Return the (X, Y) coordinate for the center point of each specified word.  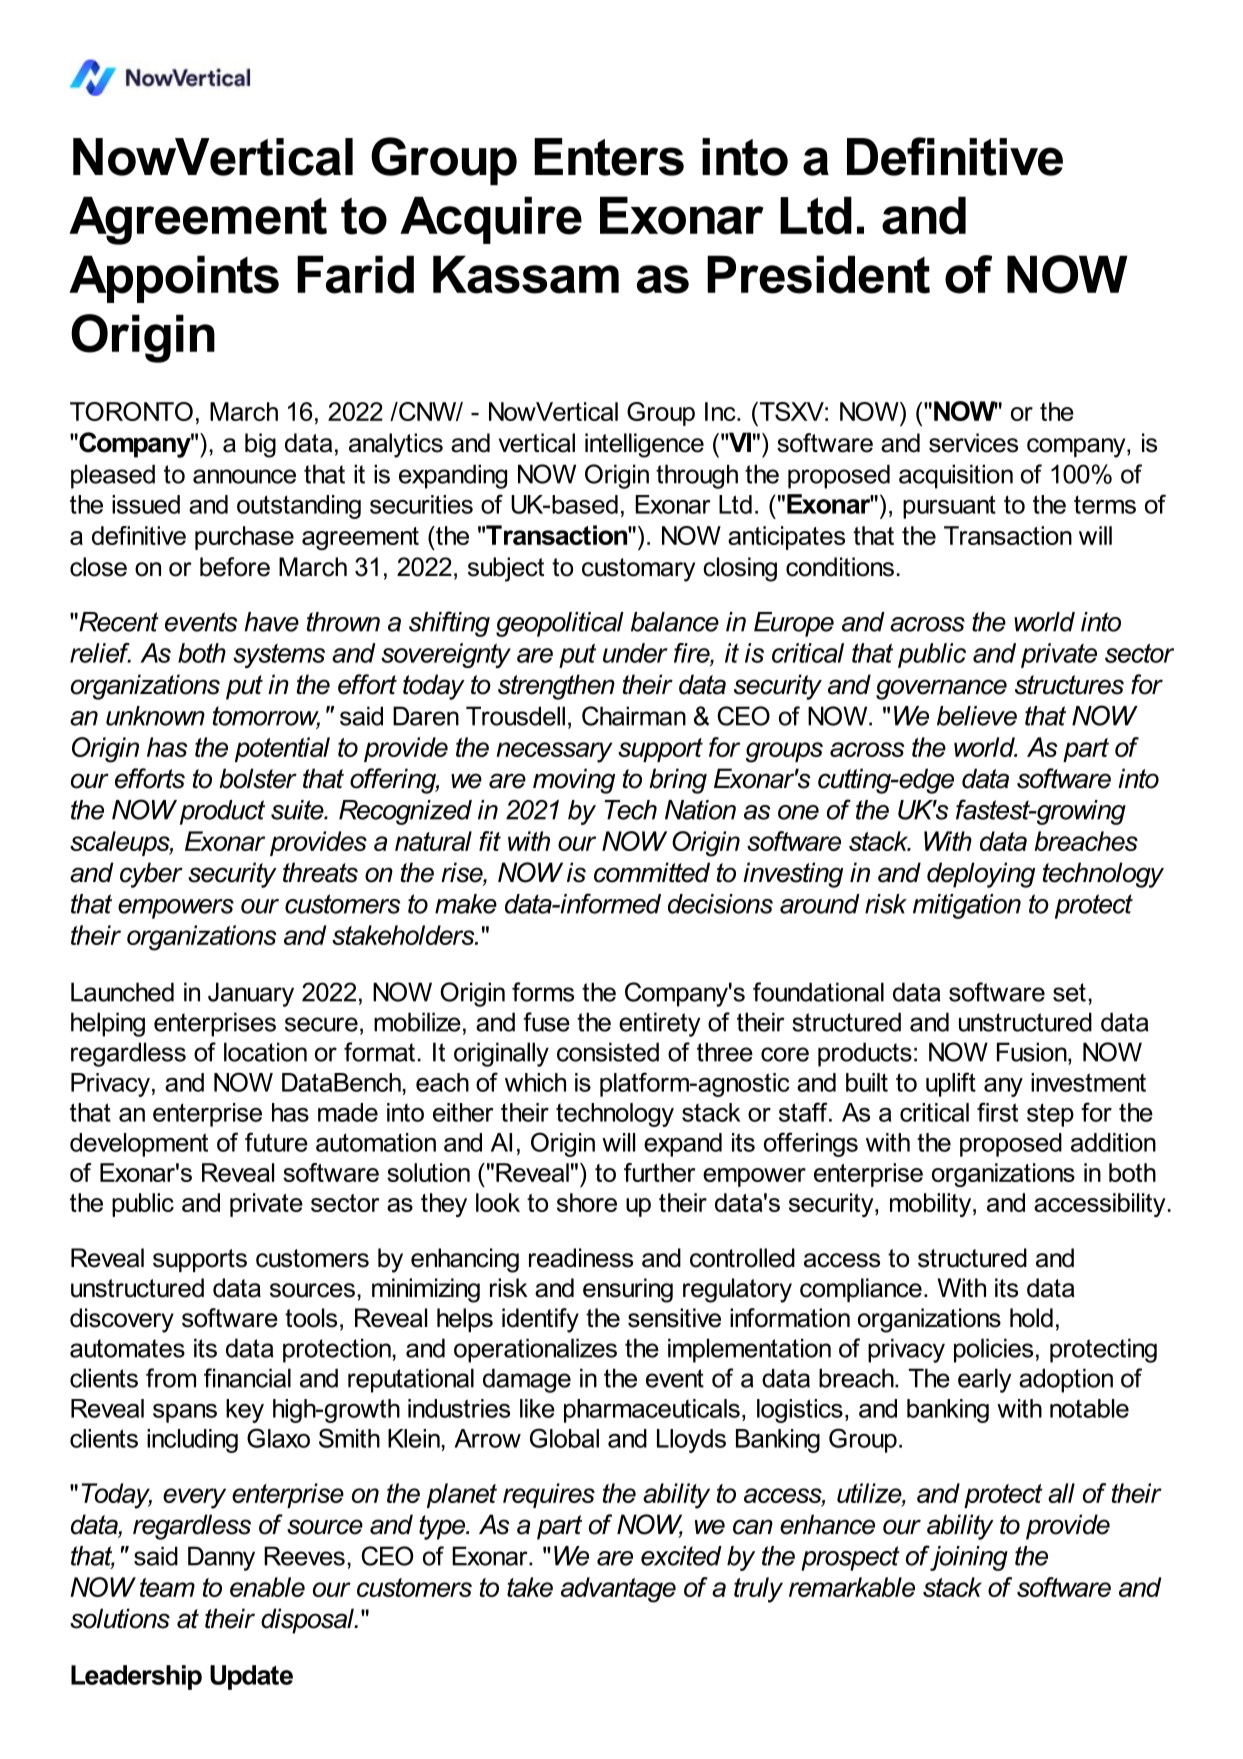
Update (251, 1677)
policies (993, 1350)
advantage (618, 1590)
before (235, 567)
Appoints (174, 279)
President (818, 274)
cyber (151, 875)
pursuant (949, 507)
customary (638, 570)
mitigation (967, 906)
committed (652, 872)
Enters (609, 157)
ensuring (628, 1290)
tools (311, 1318)
